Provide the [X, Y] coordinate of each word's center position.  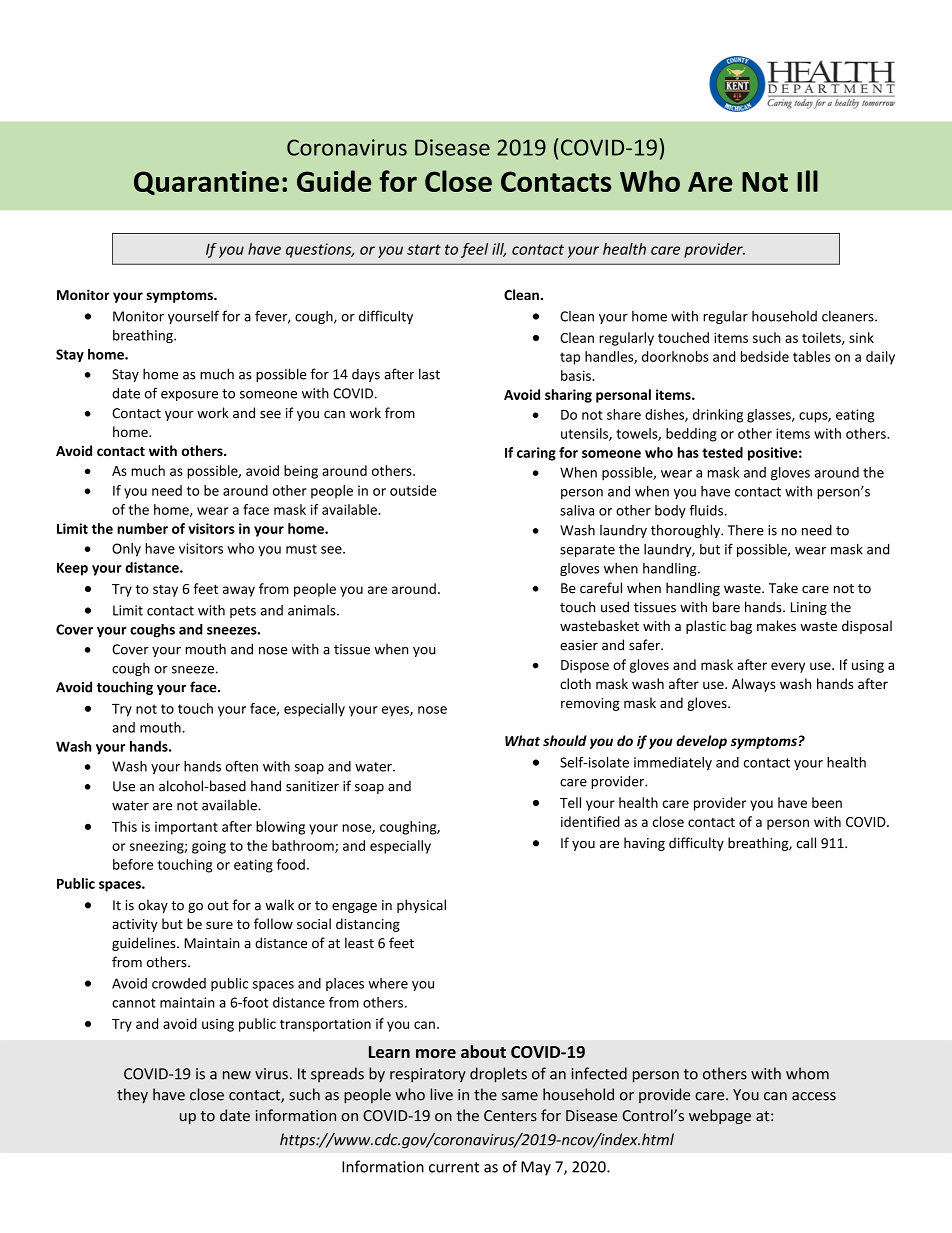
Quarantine [206, 183]
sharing [568, 396]
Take [783, 588]
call [806, 843]
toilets [822, 338]
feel [474, 250]
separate [587, 551]
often [242, 766]
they [132, 1095]
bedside [765, 356]
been [827, 802]
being [301, 472]
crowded [179, 983]
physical [421, 906]
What [522, 740]
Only [126, 550]
